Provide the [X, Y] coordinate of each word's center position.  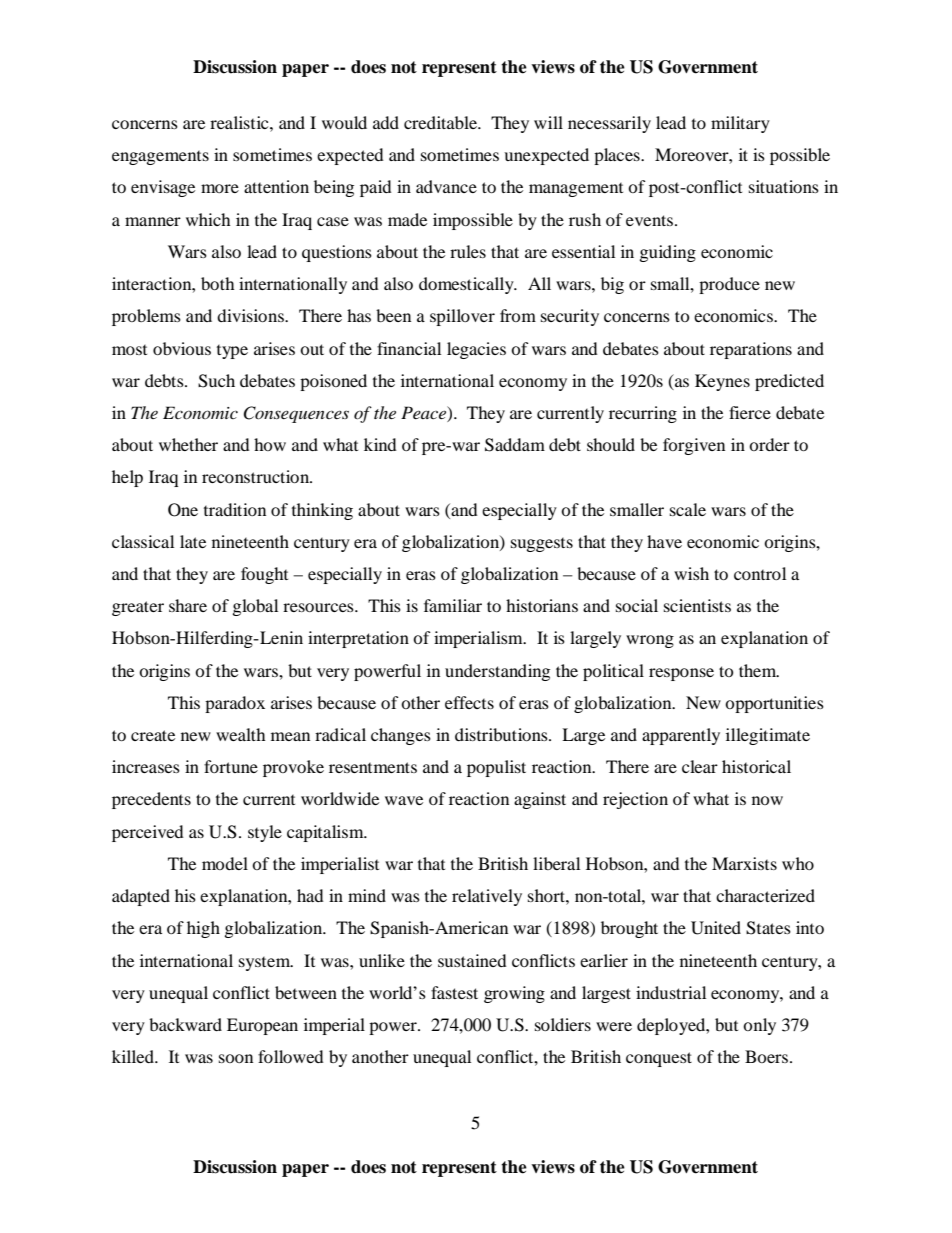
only [759, 1026]
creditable [441, 122]
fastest [454, 992]
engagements [160, 158]
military [740, 124]
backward [185, 1024]
